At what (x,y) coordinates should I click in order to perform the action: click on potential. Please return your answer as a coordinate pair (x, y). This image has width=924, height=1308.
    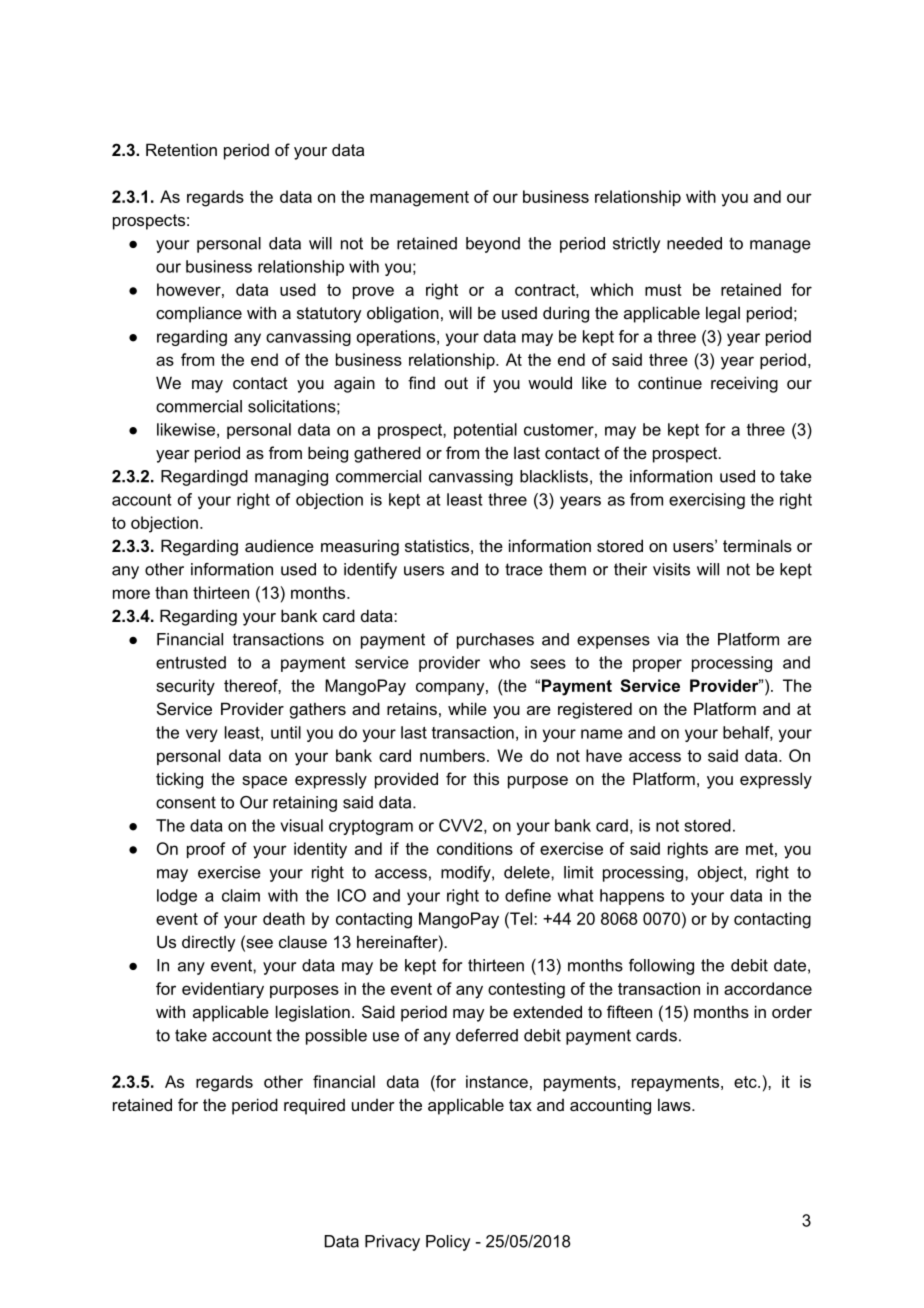
    Looking at the image, I should click on (485, 431).
